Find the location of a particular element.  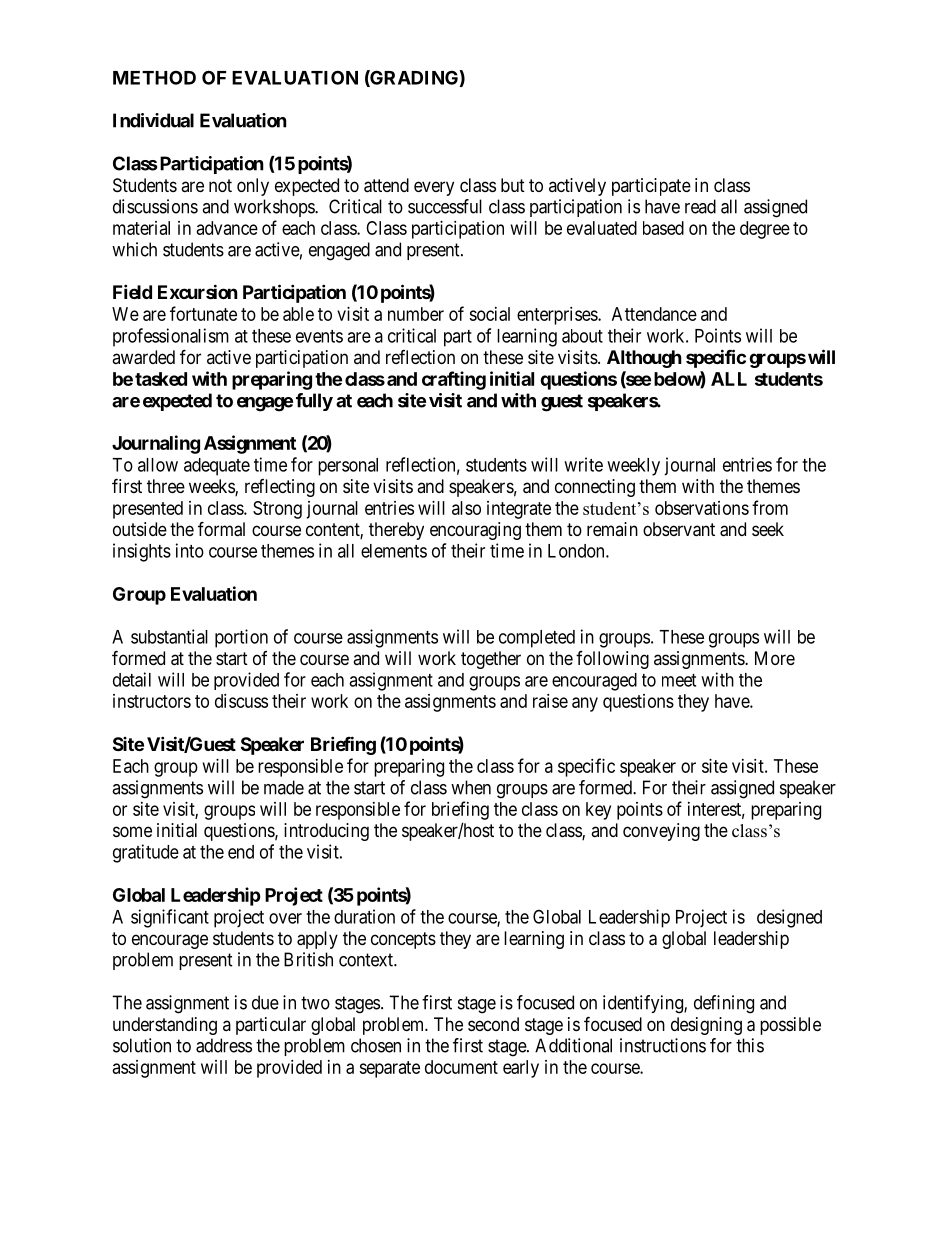

Individual is located at coordinates (153, 120).
